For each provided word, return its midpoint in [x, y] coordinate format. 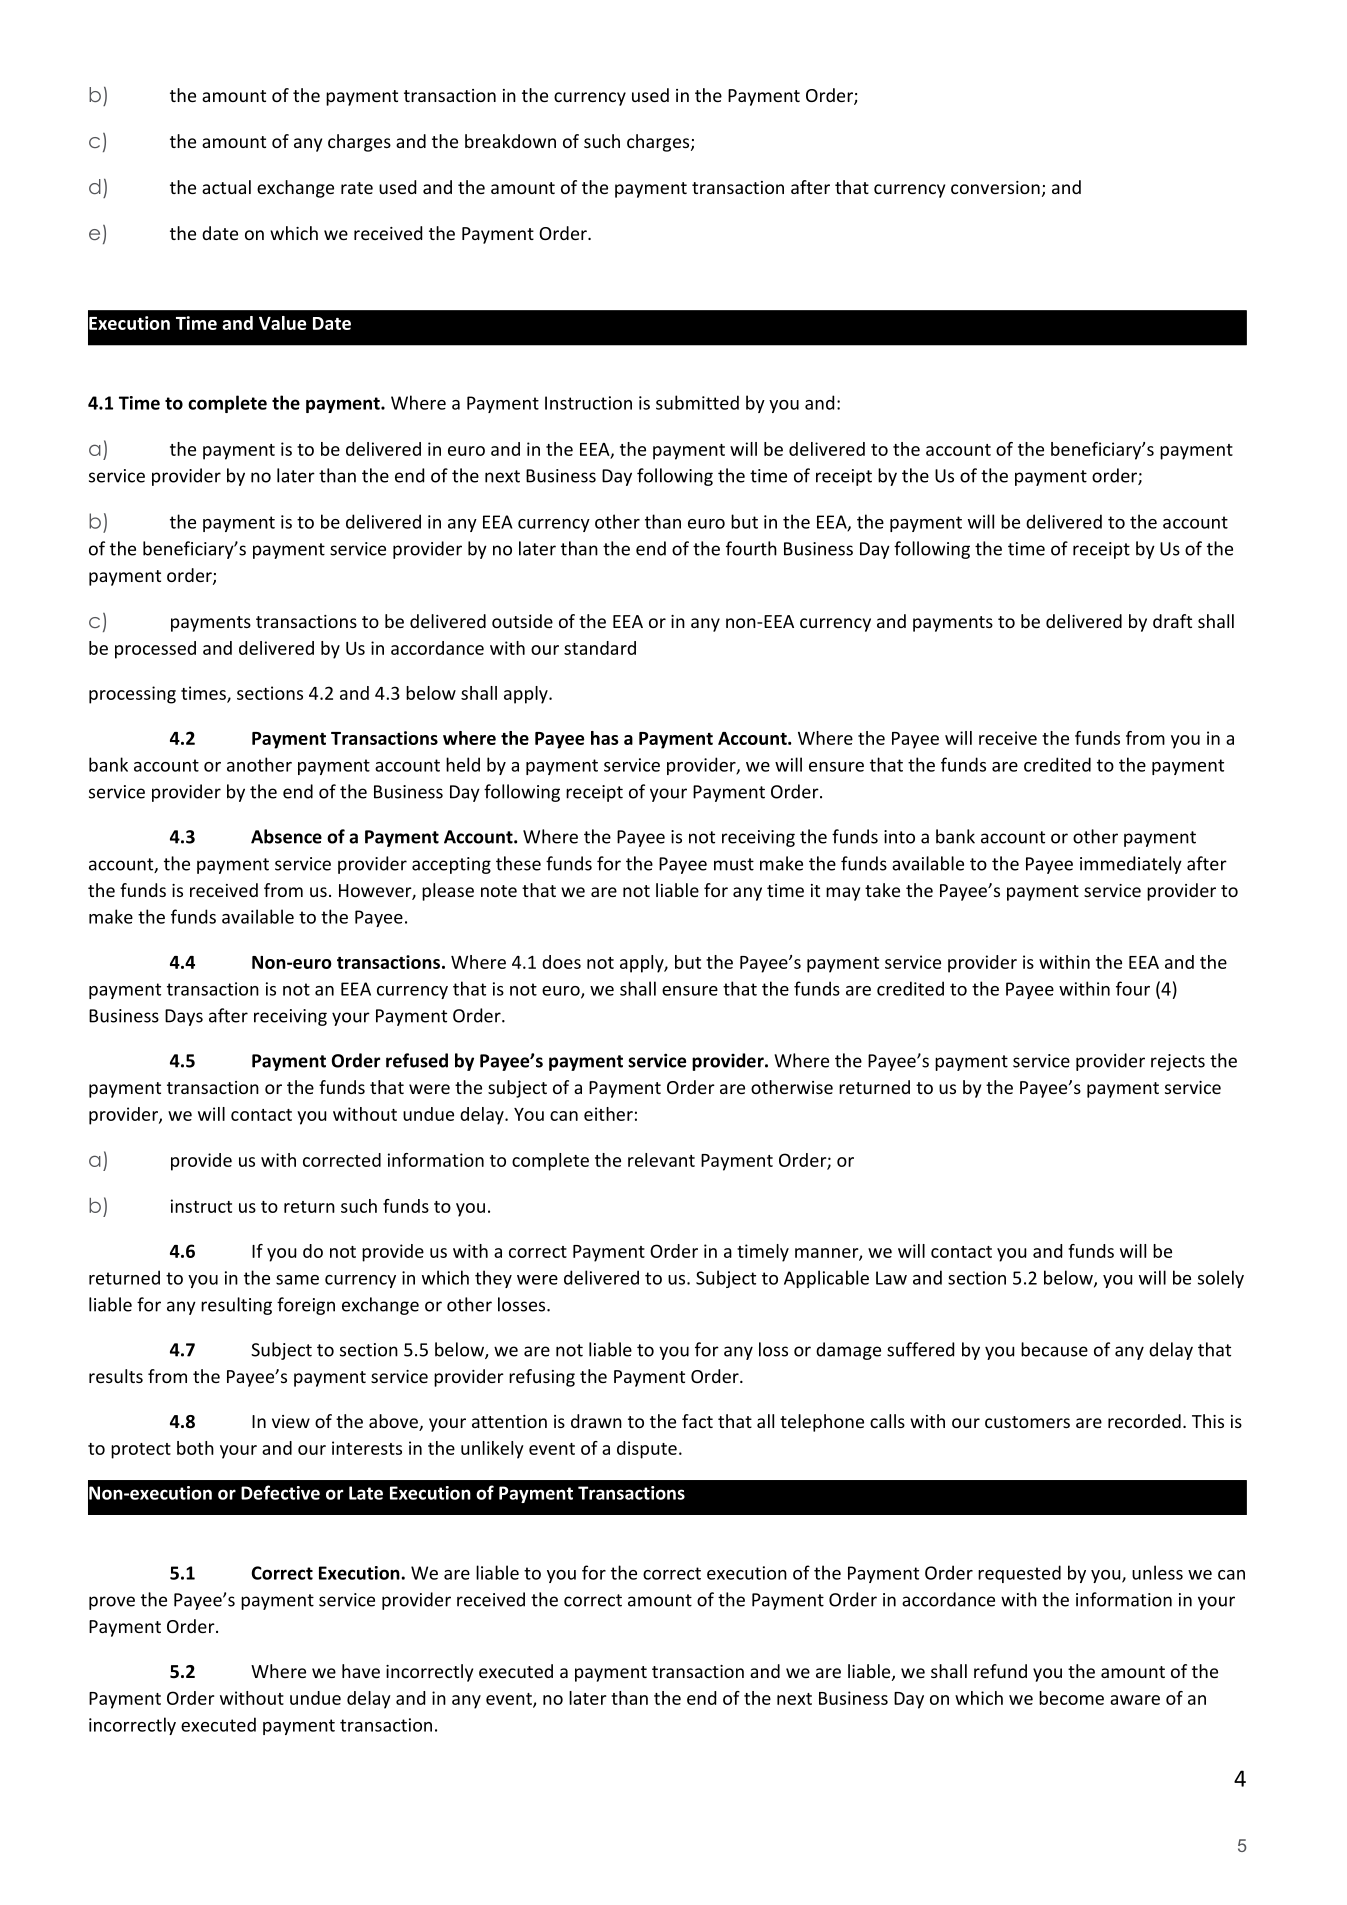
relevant [661, 1160]
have [361, 1671]
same [297, 1280]
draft [1172, 621]
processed [155, 650]
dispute [647, 1450]
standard [600, 648]
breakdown [510, 141]
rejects [1178, 1062]
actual [226, 187]
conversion [995, 187]
